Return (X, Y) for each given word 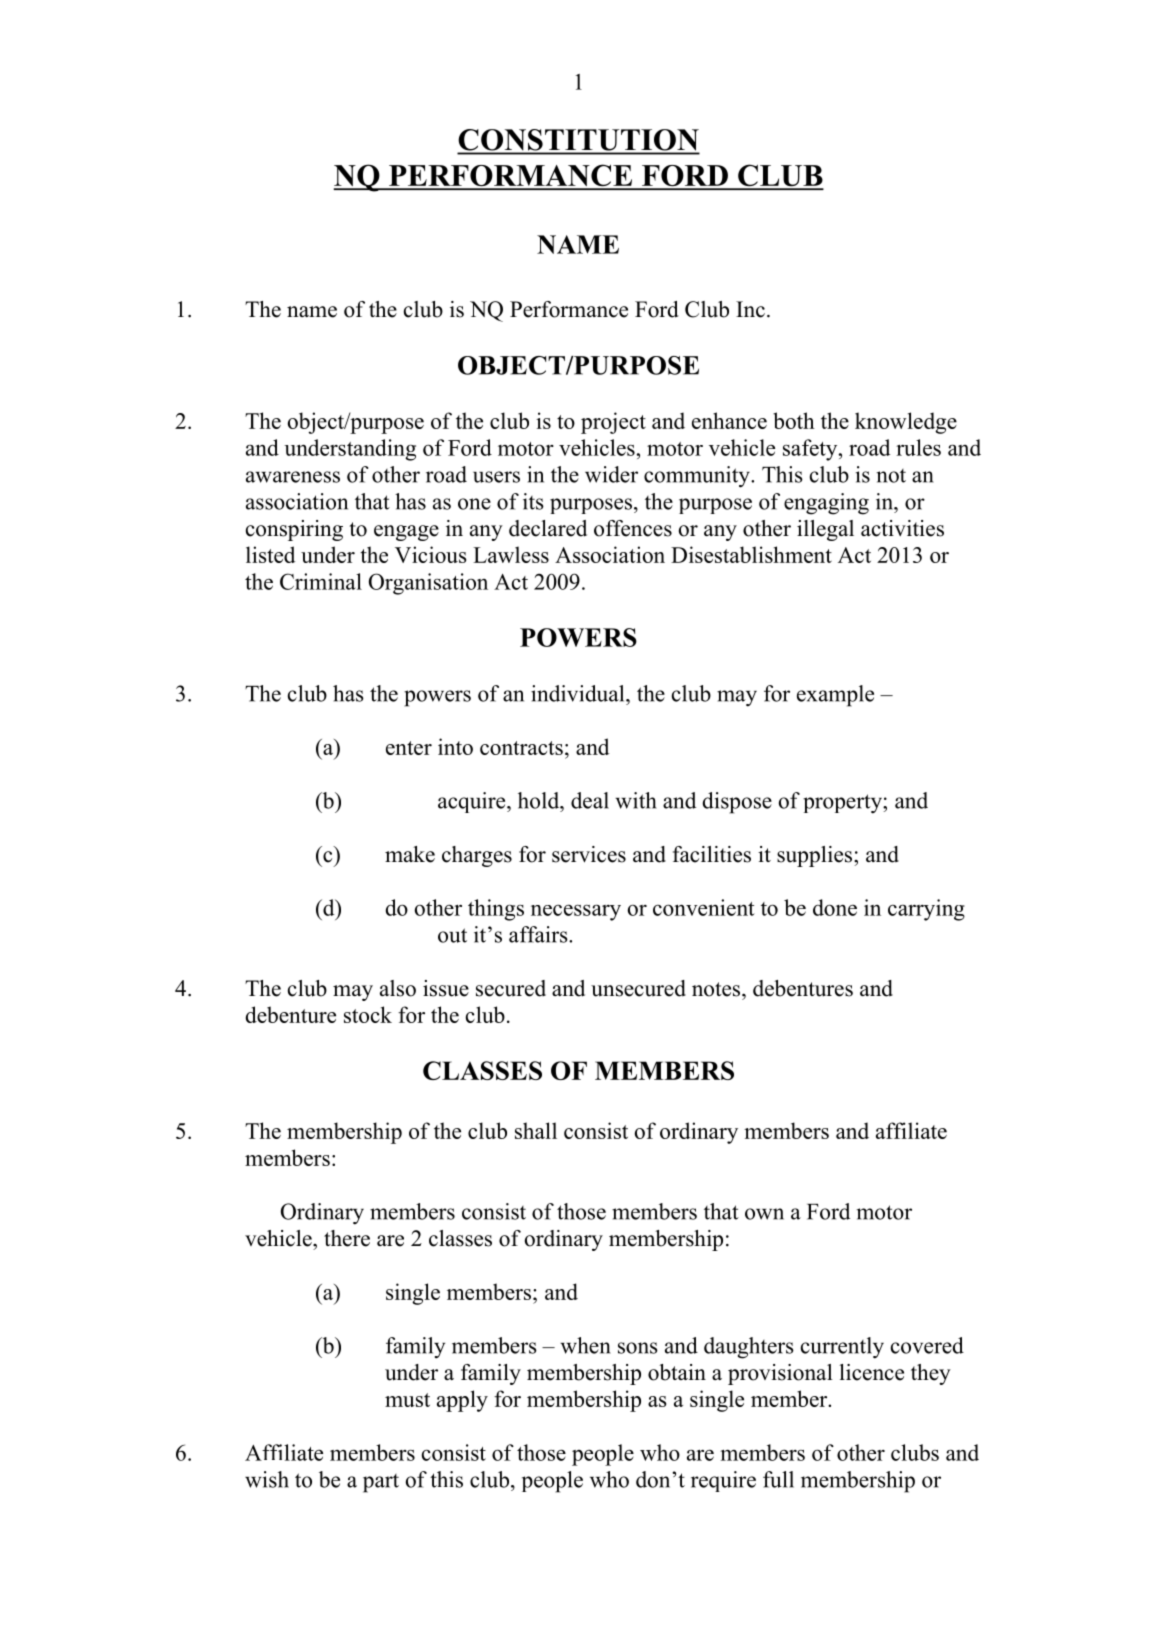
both (794, 420)
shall (536, 1130)
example (835, 696)
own (764, 1214)
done (835, 907)
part (381, 1483)
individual (579, 693)
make (410, 854)
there (347, 1238)
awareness (293, 477)
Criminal (321, 581)
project (613, 423)
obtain (677, 1372)
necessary (576, 912)
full (778, 1479)
